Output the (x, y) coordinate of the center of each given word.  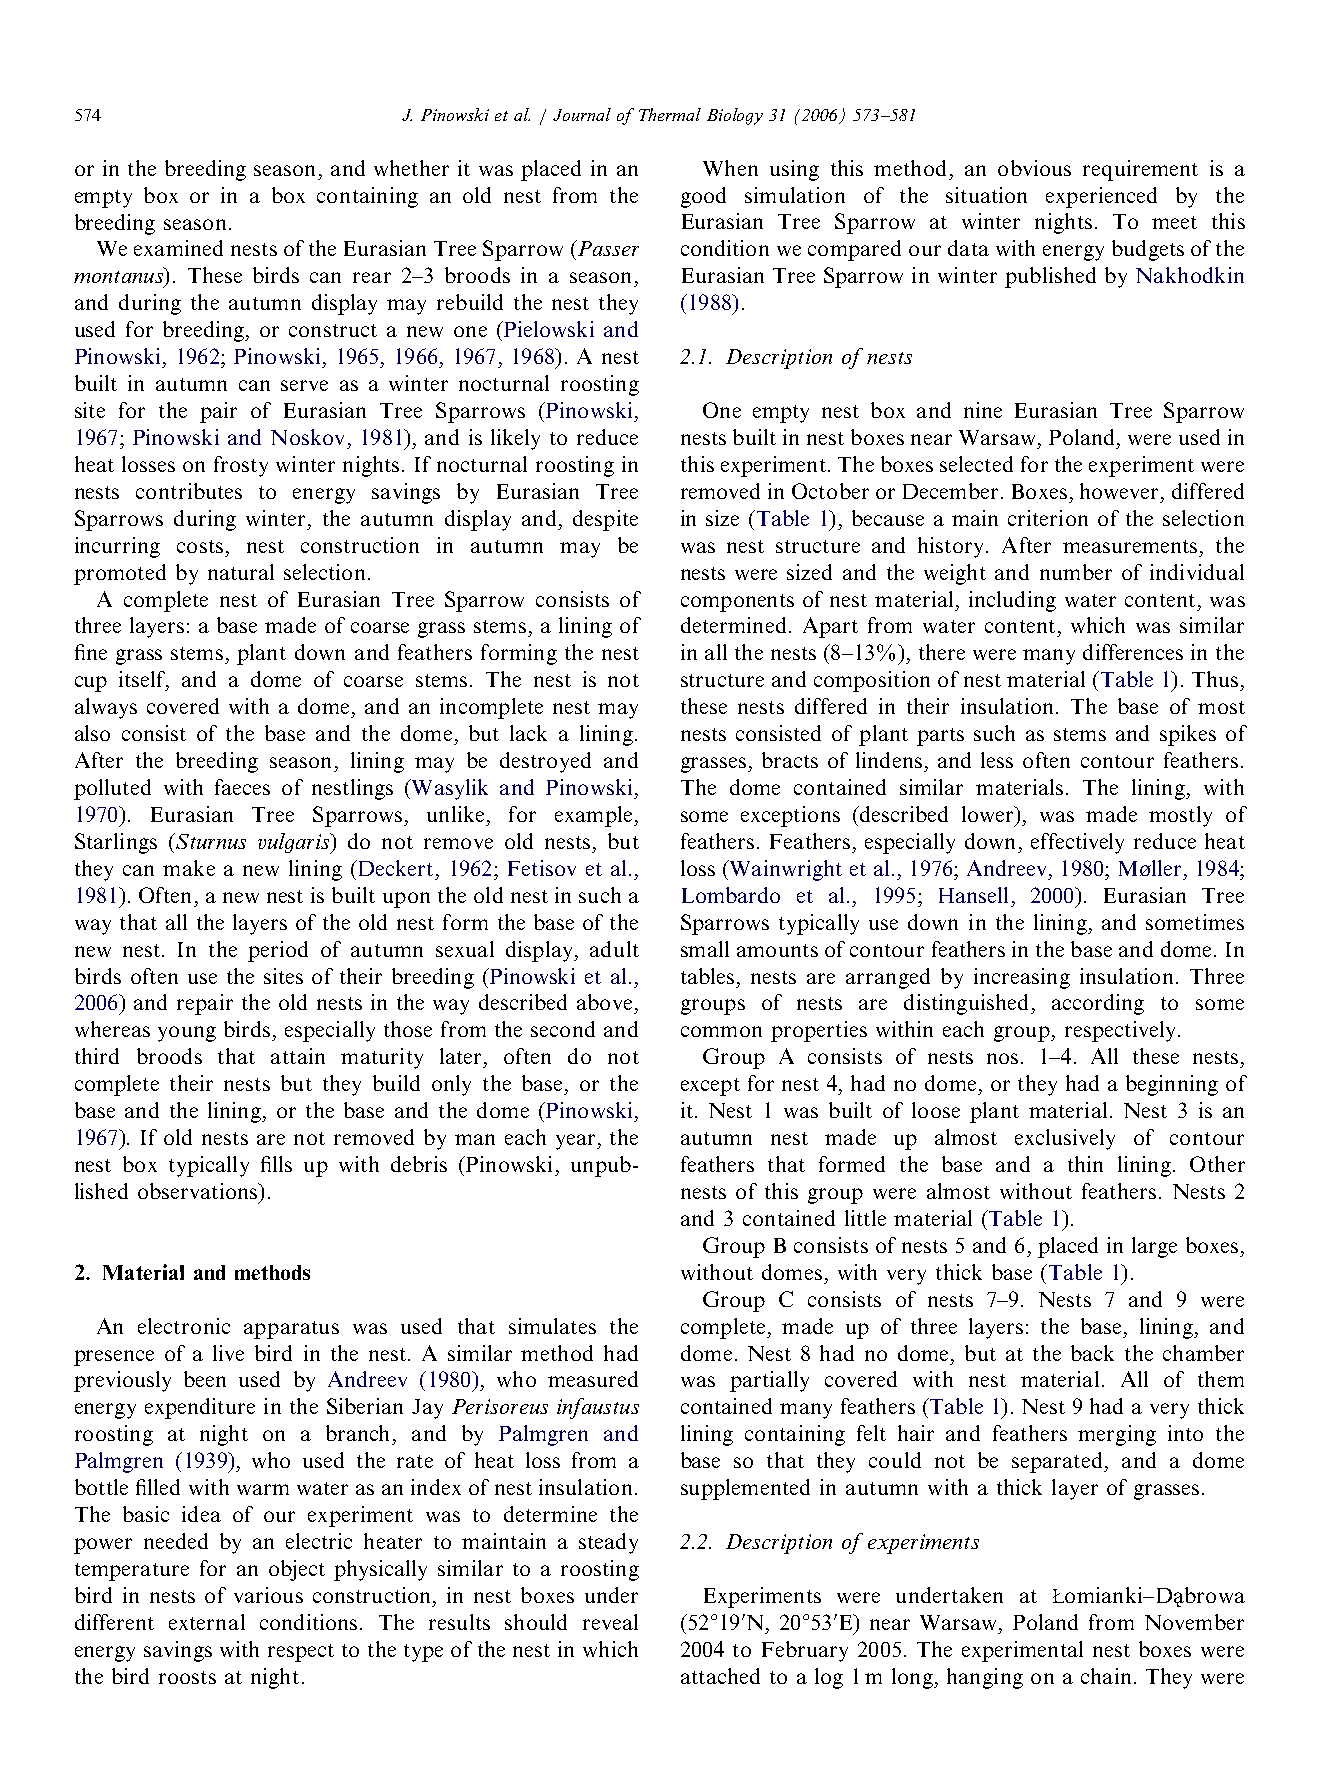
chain (1106, 1676)
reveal (610, 1622)
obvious (1034, 168)
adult (614, 949)
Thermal (670, 114)
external (207, 1622)
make (189, 868)
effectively (1077, 843)
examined (178, 248)
